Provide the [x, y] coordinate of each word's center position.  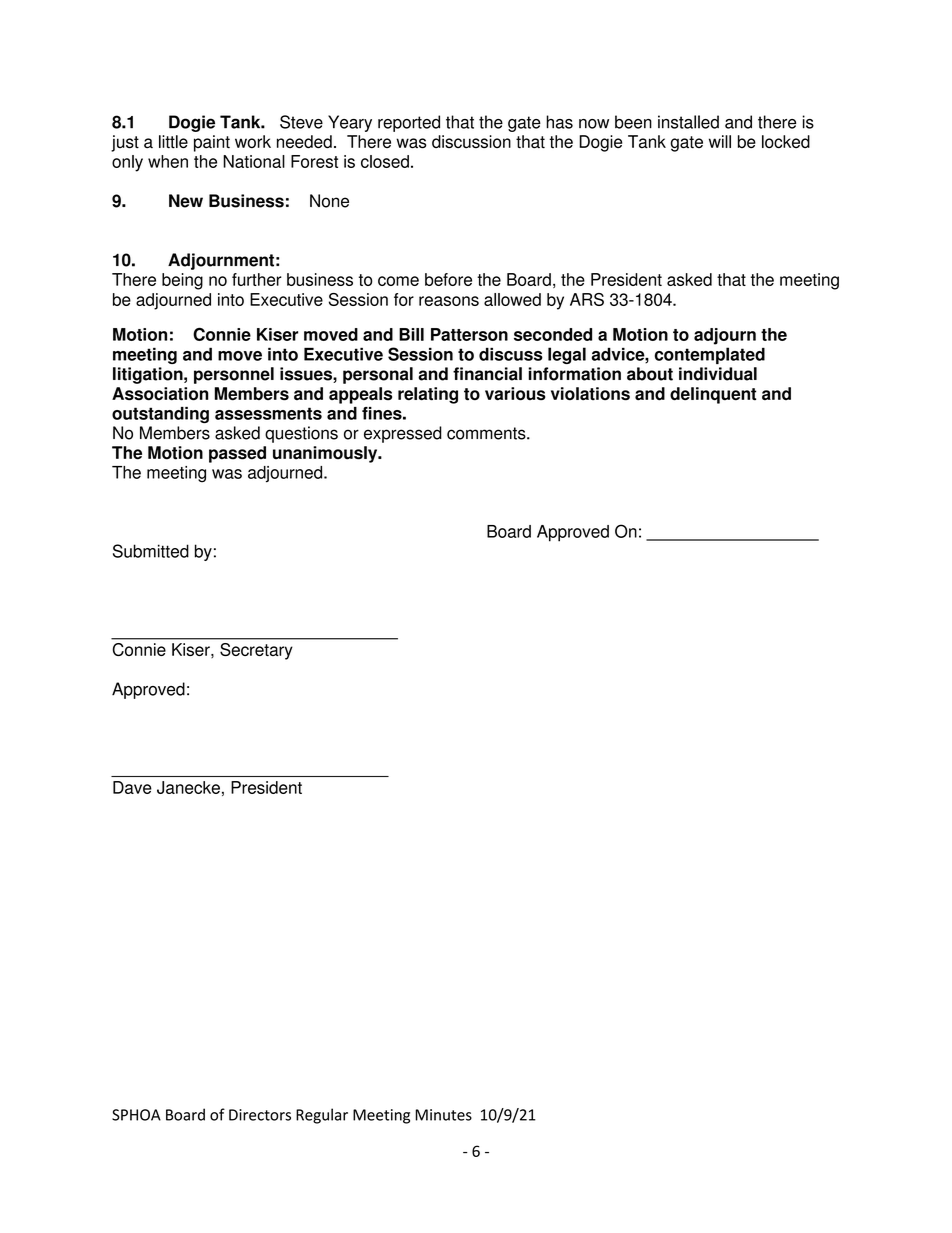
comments [487, 433]
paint [212, 143]
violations [590, 394]
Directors [260, 1115]
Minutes [443, 1115]
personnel [234, 375]
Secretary [256, 651]
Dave [132, 787]
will [720, 141]
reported [409, 123]
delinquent [713, 395]
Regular [322, 1116]
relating [428, 395]
